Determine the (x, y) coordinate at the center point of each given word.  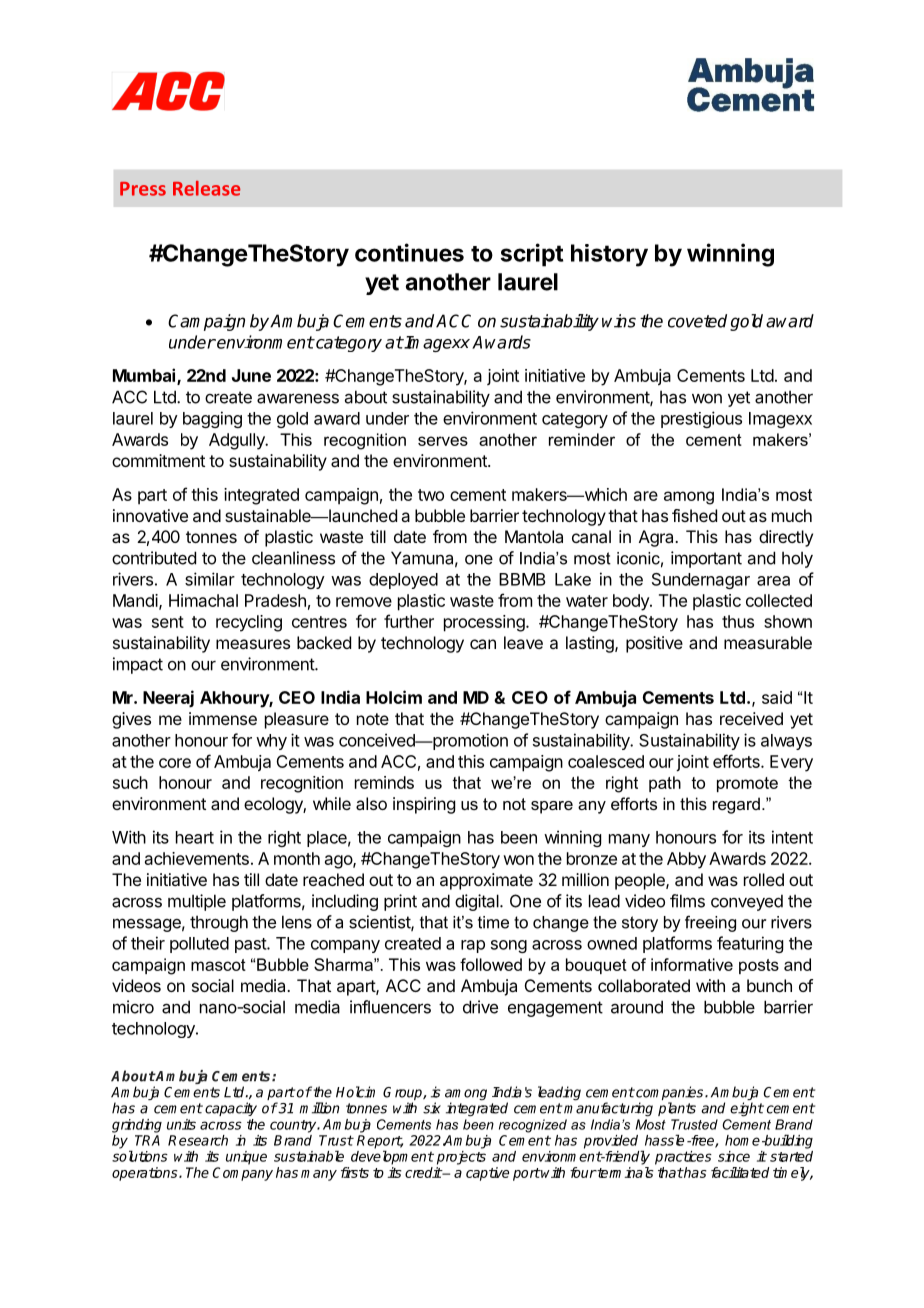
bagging (212, 419)
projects (461, 1158)
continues (409, 252)
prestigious (701, 419)
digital (478, 902)
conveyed (747, 902)
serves (443, 441)
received (751, 718)
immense (223, 718)
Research (198, 1140)
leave (523, 642)
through (219, 923)
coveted (697, 321)
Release (206, 188)
